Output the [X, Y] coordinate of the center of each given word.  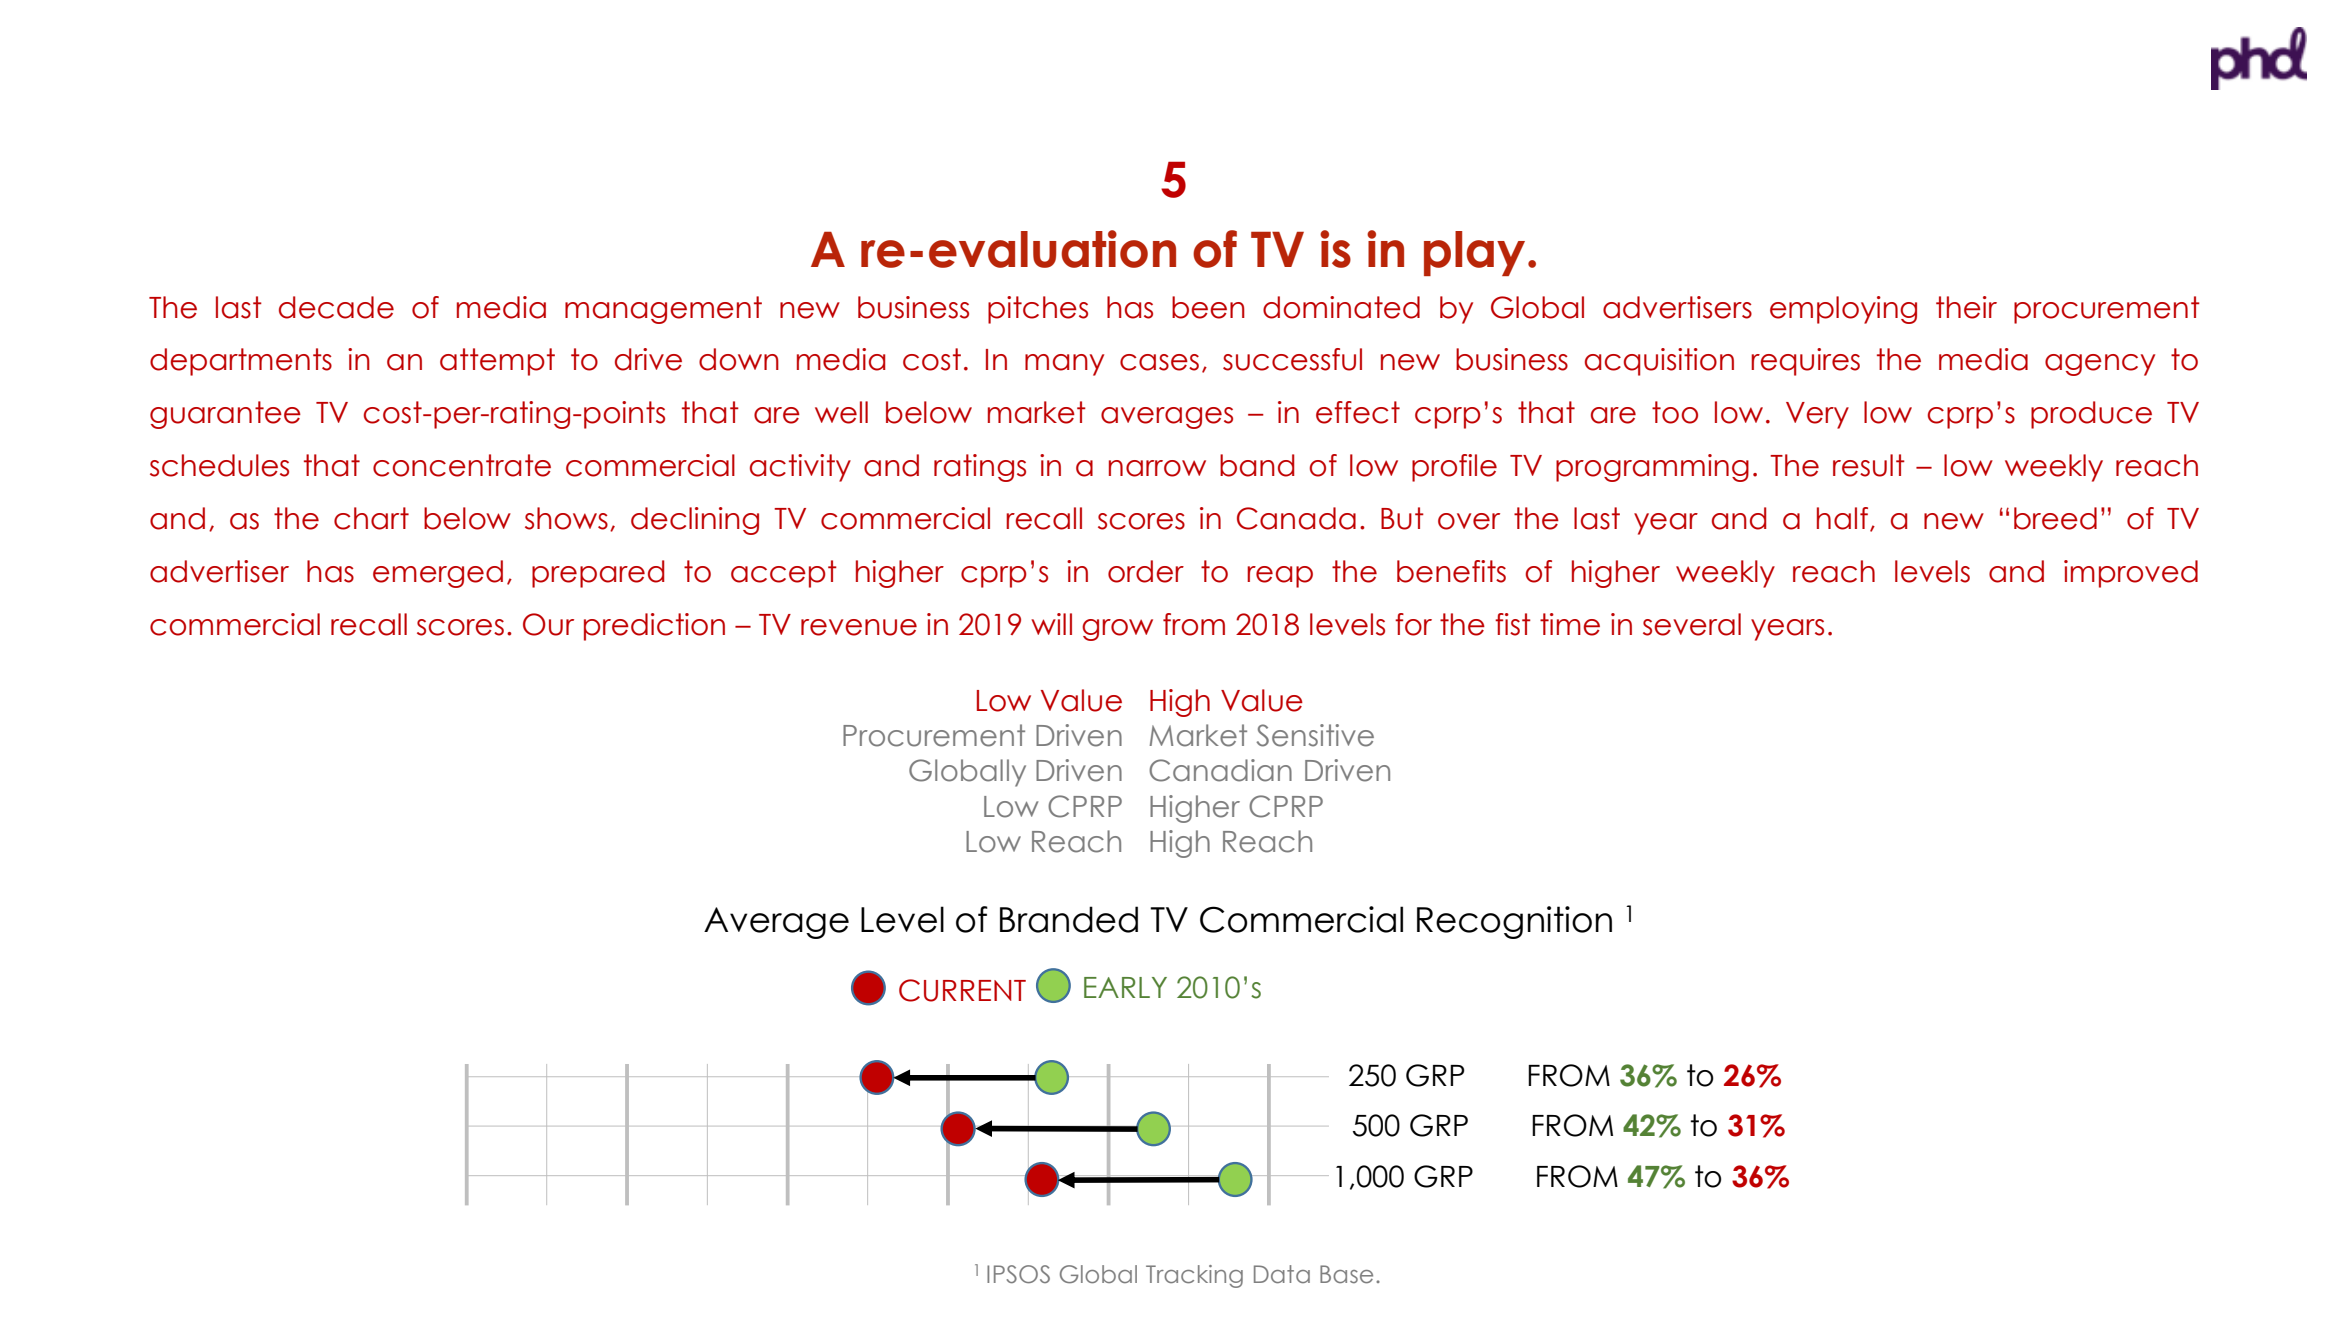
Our [548, 624]
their [1966, 307]
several [1692, 624]
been [1208, 307]
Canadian [1220, 770]
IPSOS [1018, 1274]
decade [336, 307]
